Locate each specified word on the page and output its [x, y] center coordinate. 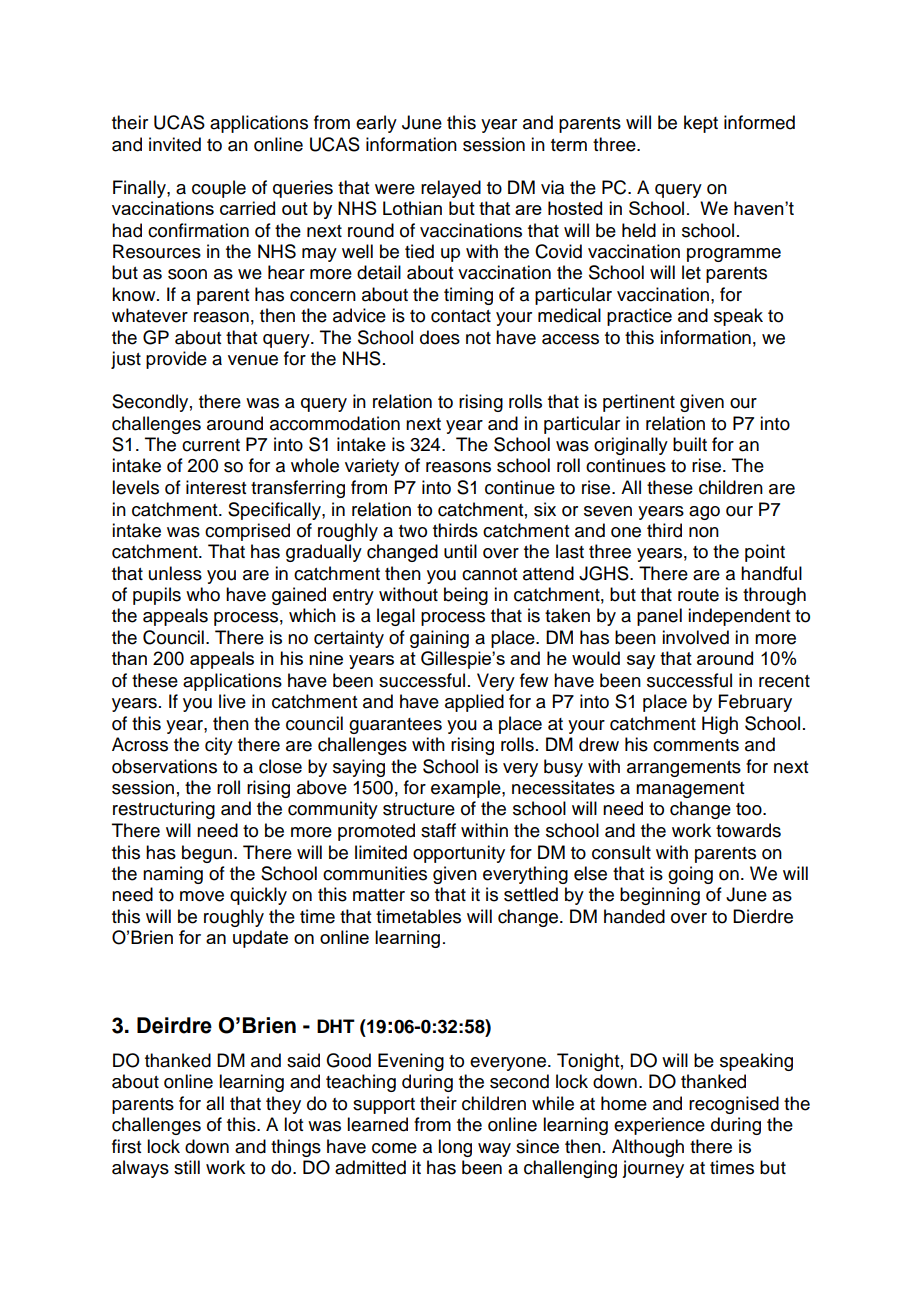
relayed [451, 189]
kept [701, 124]
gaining [439, 639]
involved [695, 637]
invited [175, 144]
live [232, 701]
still [187, 1167]
